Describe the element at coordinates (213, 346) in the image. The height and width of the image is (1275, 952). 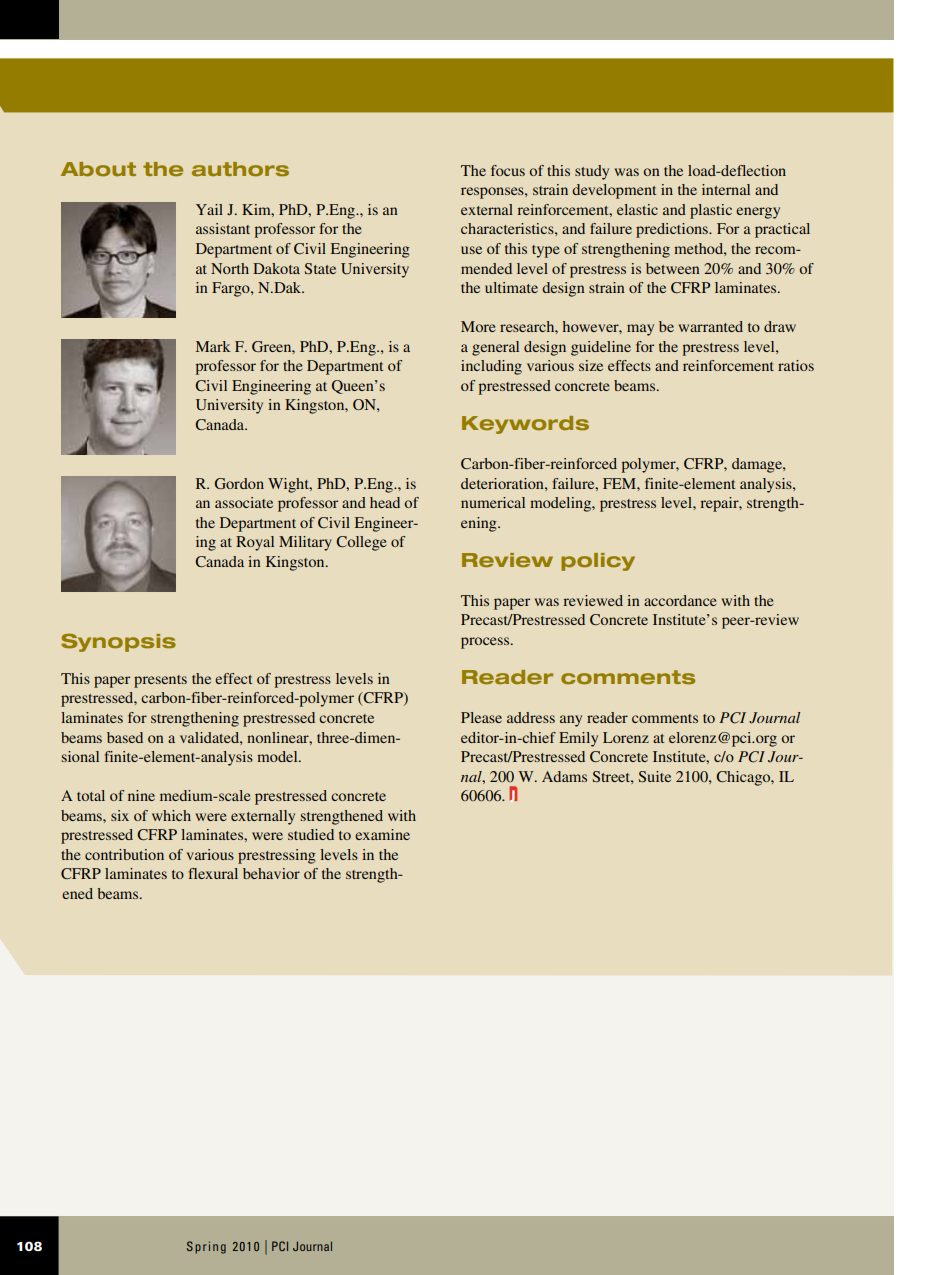
I see `Mark` at that location.
